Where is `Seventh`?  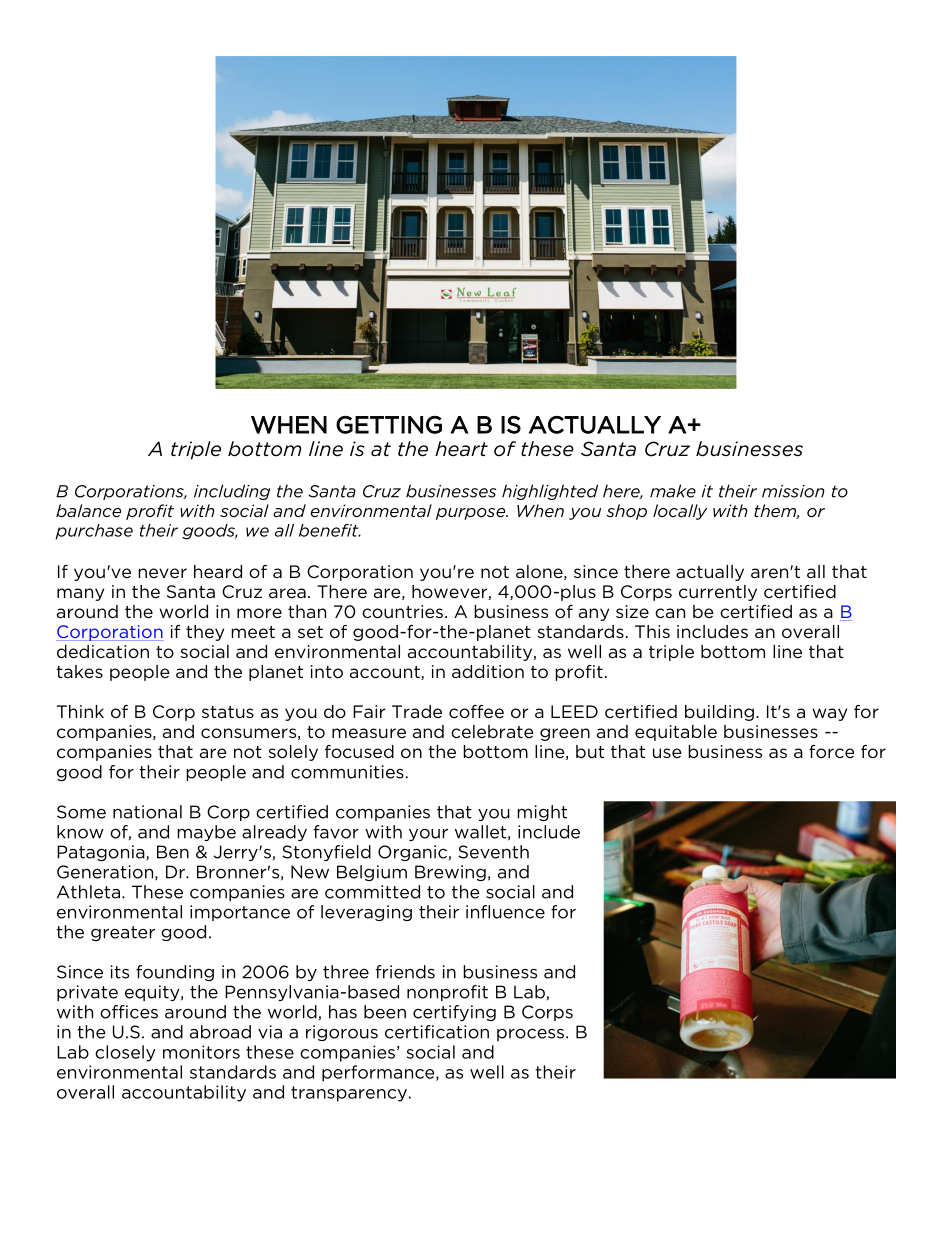
Seventh is located at coordinates (493, 852).
